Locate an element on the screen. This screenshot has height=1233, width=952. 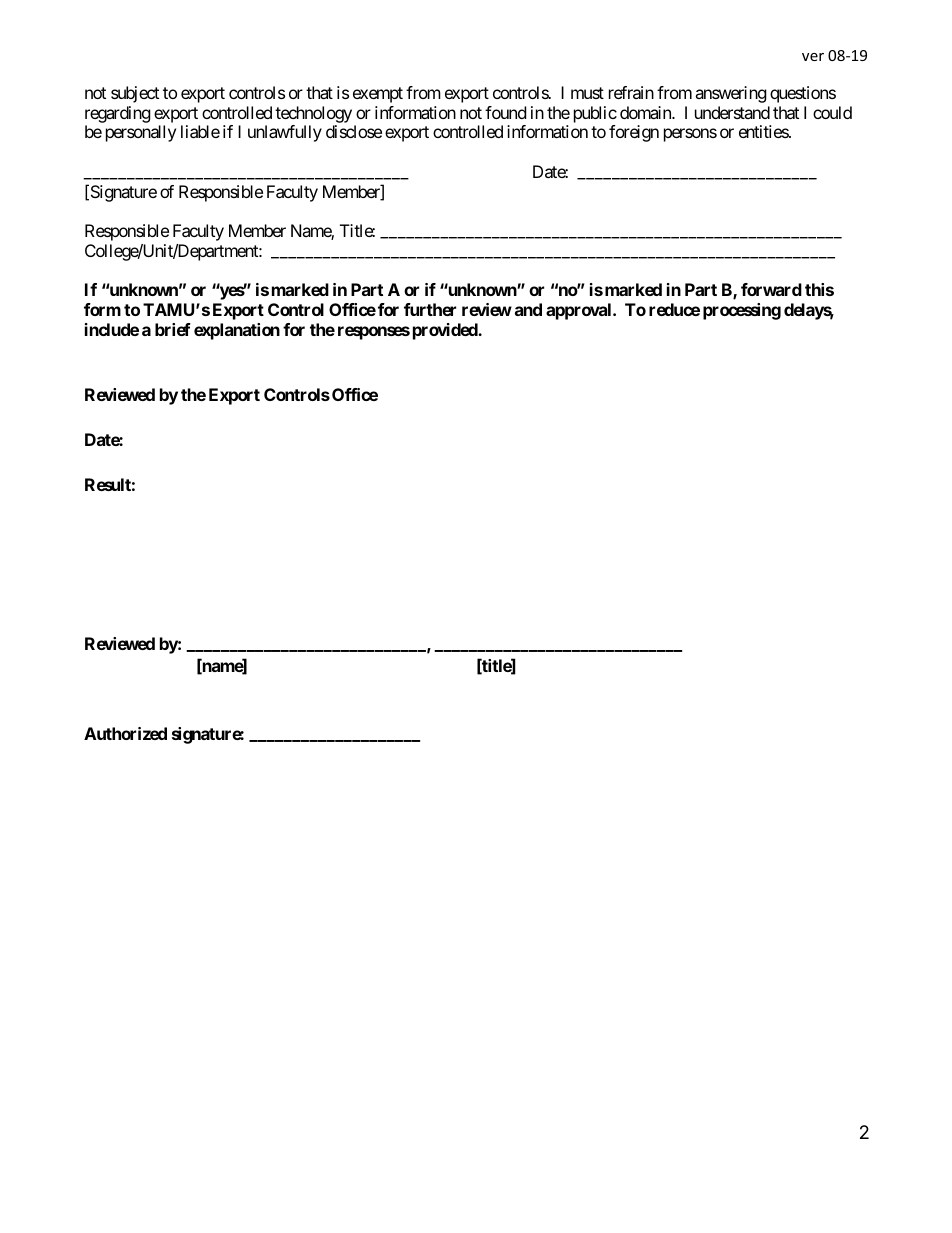
found is located at coordinates (505, 112).
